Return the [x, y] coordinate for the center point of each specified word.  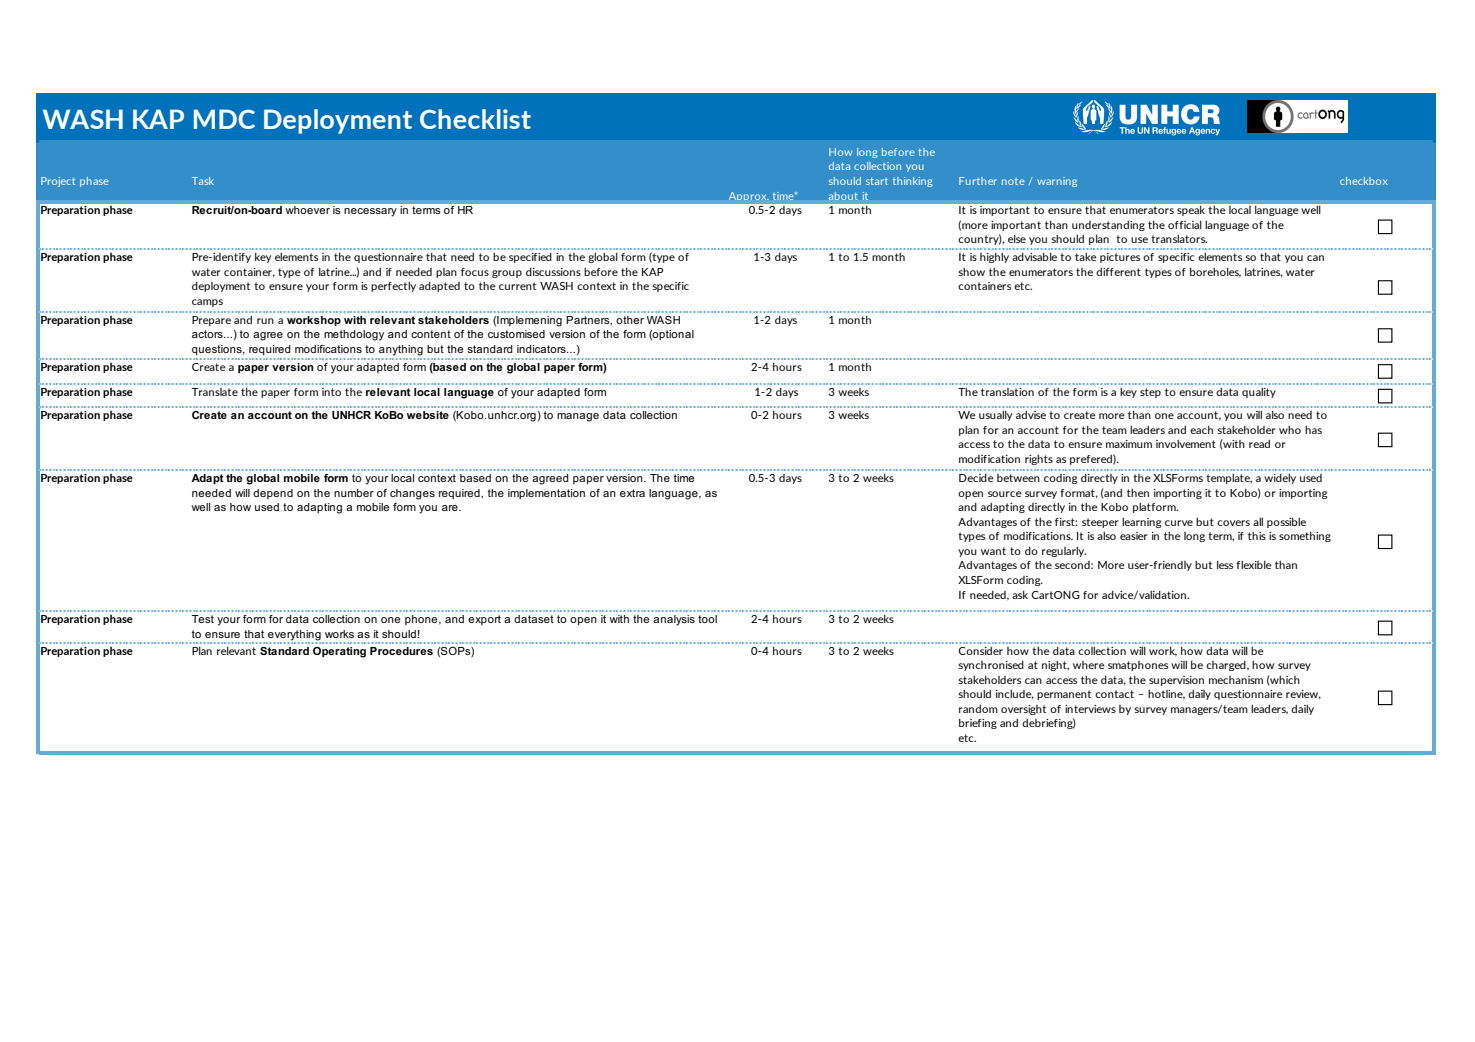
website [427, 415]
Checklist [475, 119]
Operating [339, 652]
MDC [224, 119]
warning [1057, 182]
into [331, 392]
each [1201, 429]
